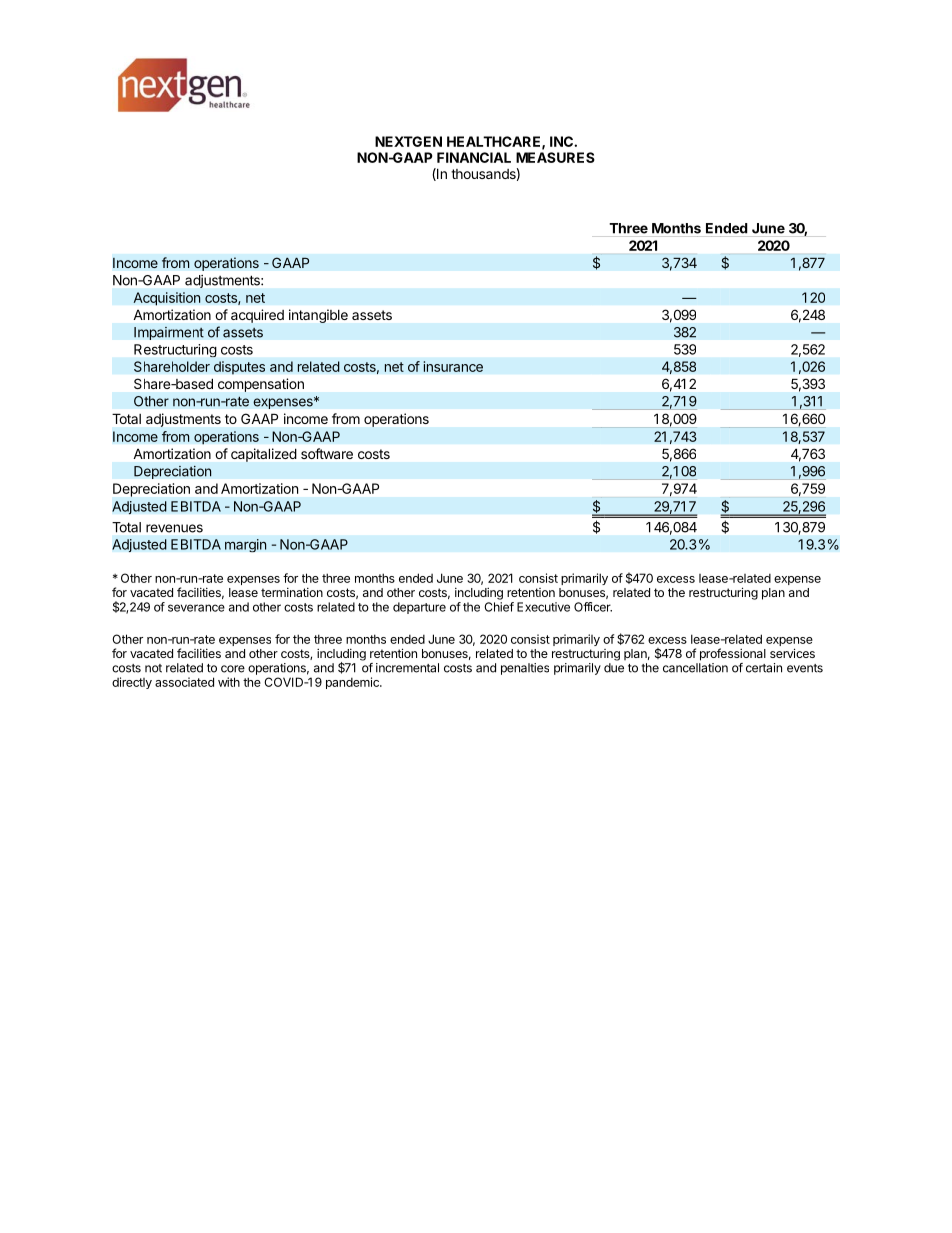 This image has height=1233, width=952. What do you see at coordinates (318, 316) in the image?
I see `intangible` at bounding box center [318, 316].
